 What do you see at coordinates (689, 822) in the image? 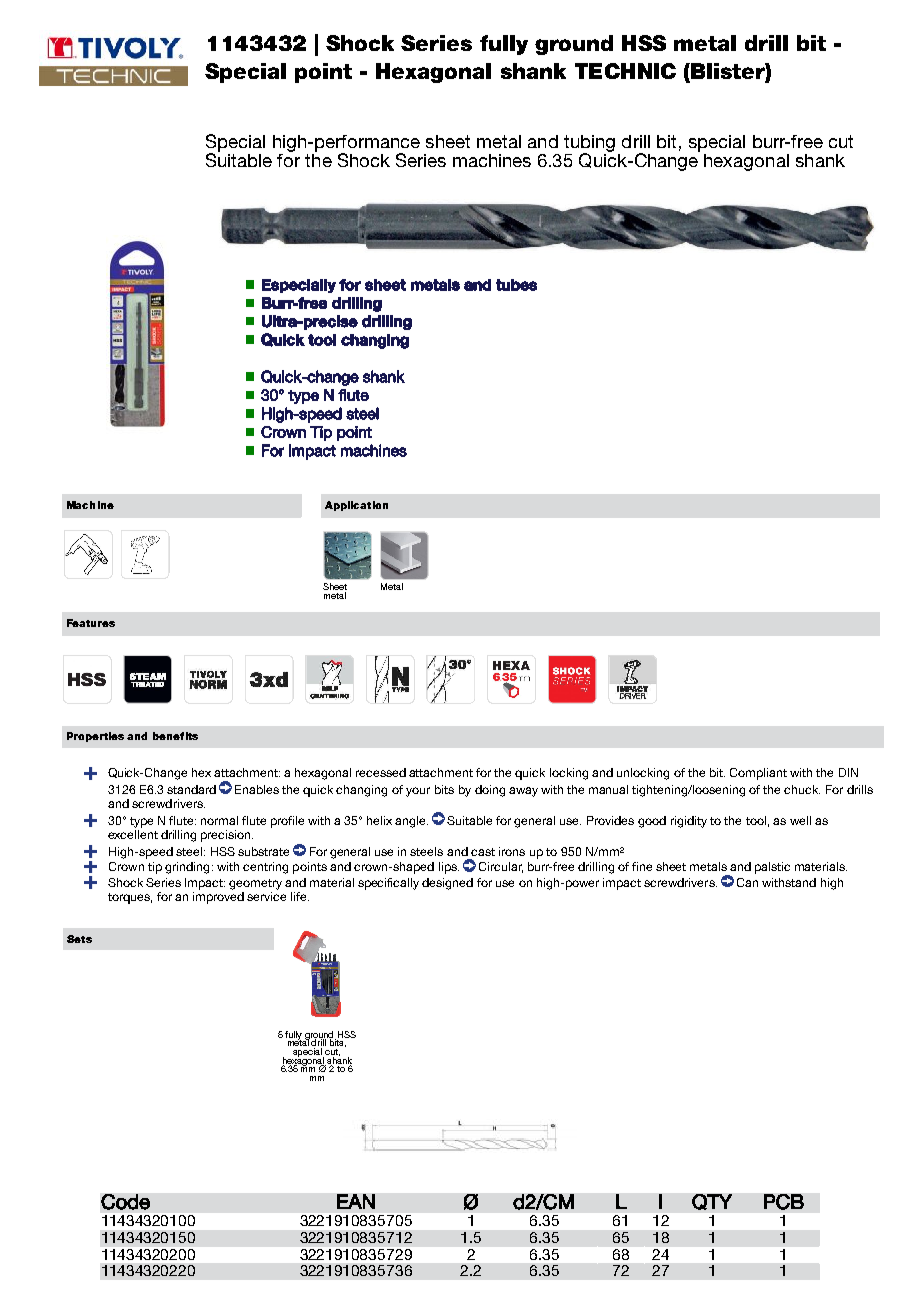
I see `rigidity` at bounding box center [689, 822].
